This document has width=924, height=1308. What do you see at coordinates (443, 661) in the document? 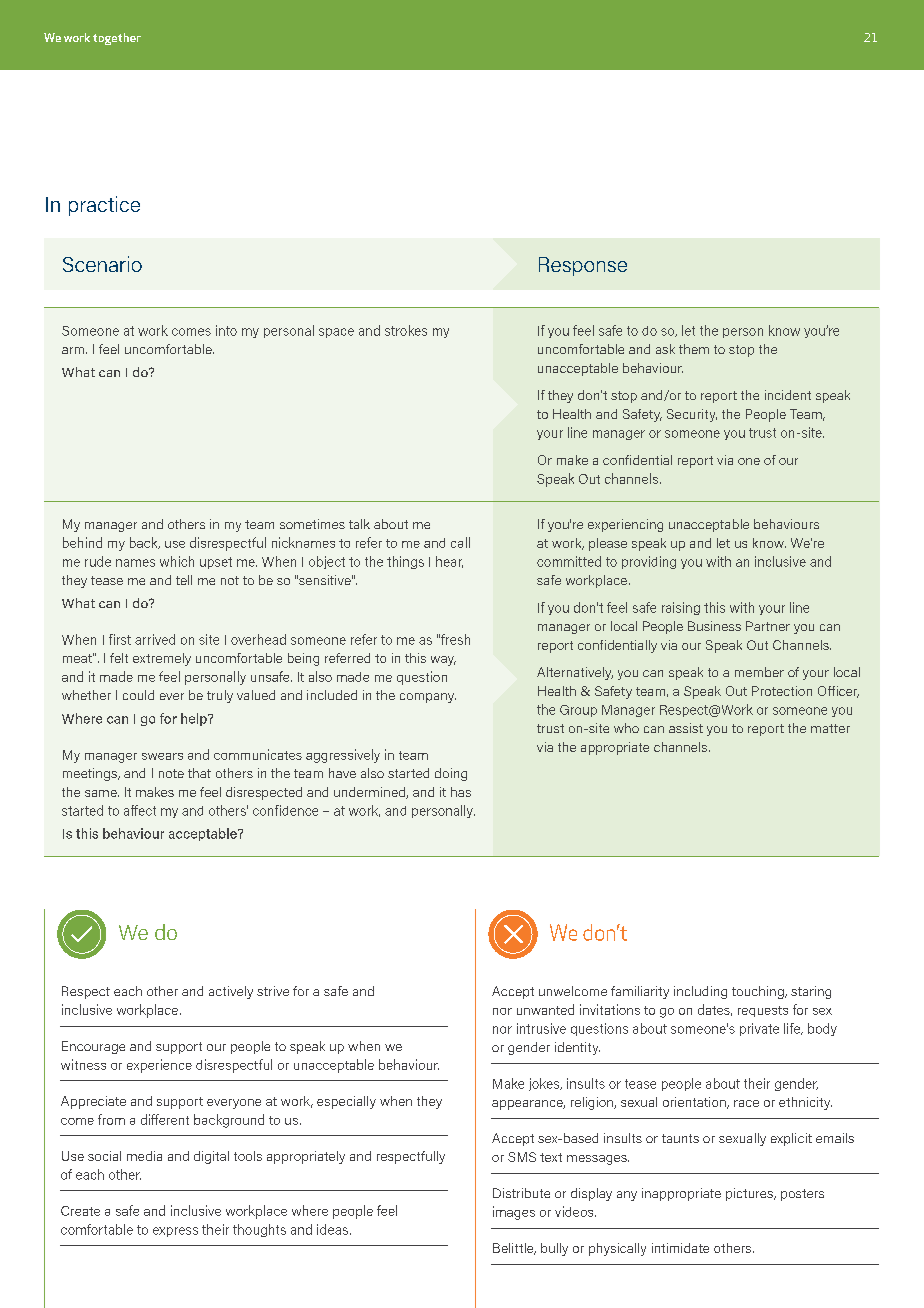
I see `way` at bounding box center [443, 661].
